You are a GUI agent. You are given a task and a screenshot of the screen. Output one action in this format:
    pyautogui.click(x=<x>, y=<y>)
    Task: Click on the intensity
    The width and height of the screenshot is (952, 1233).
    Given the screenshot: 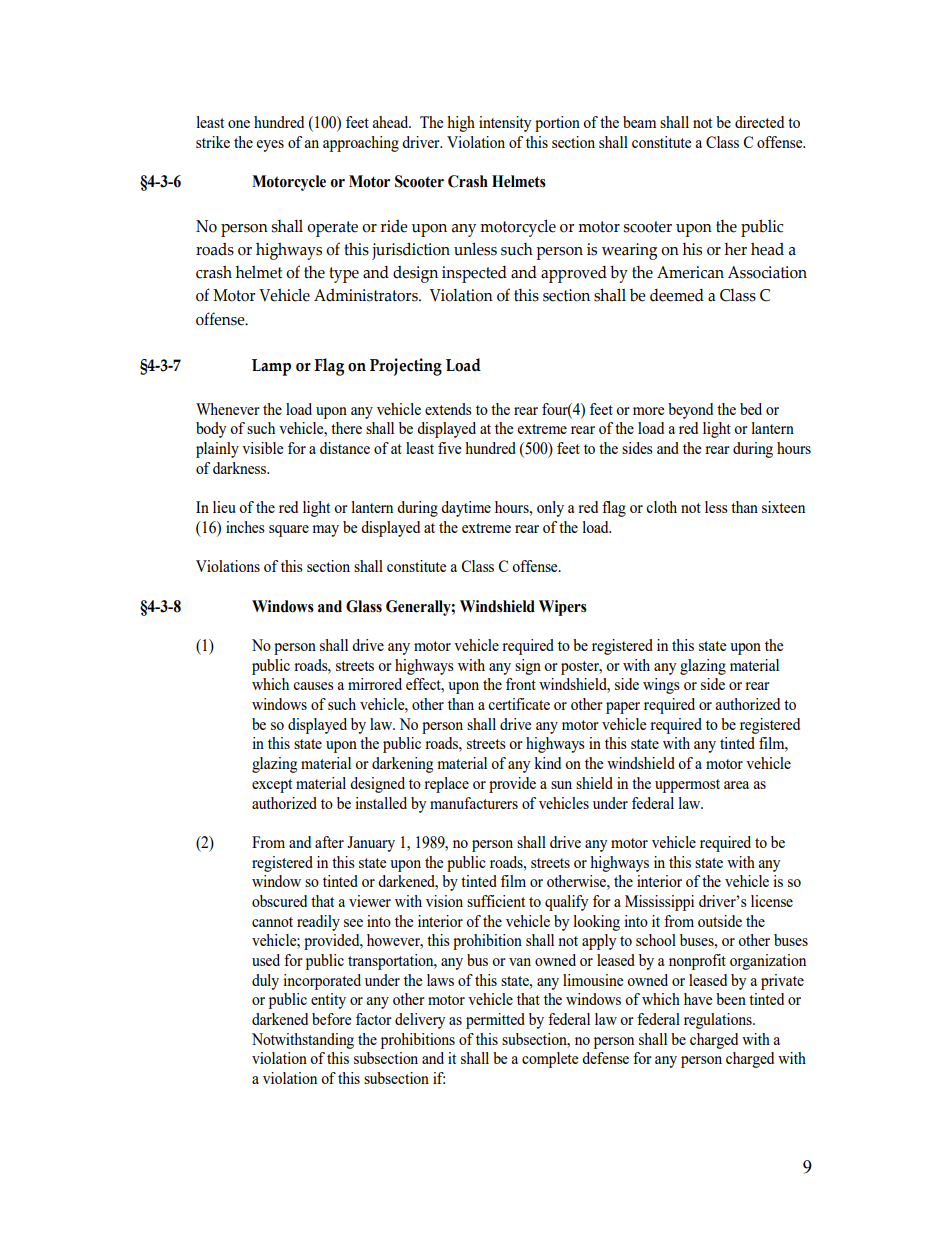 What is the action you would take?
    pyautogui.click(x=505, y=124)
